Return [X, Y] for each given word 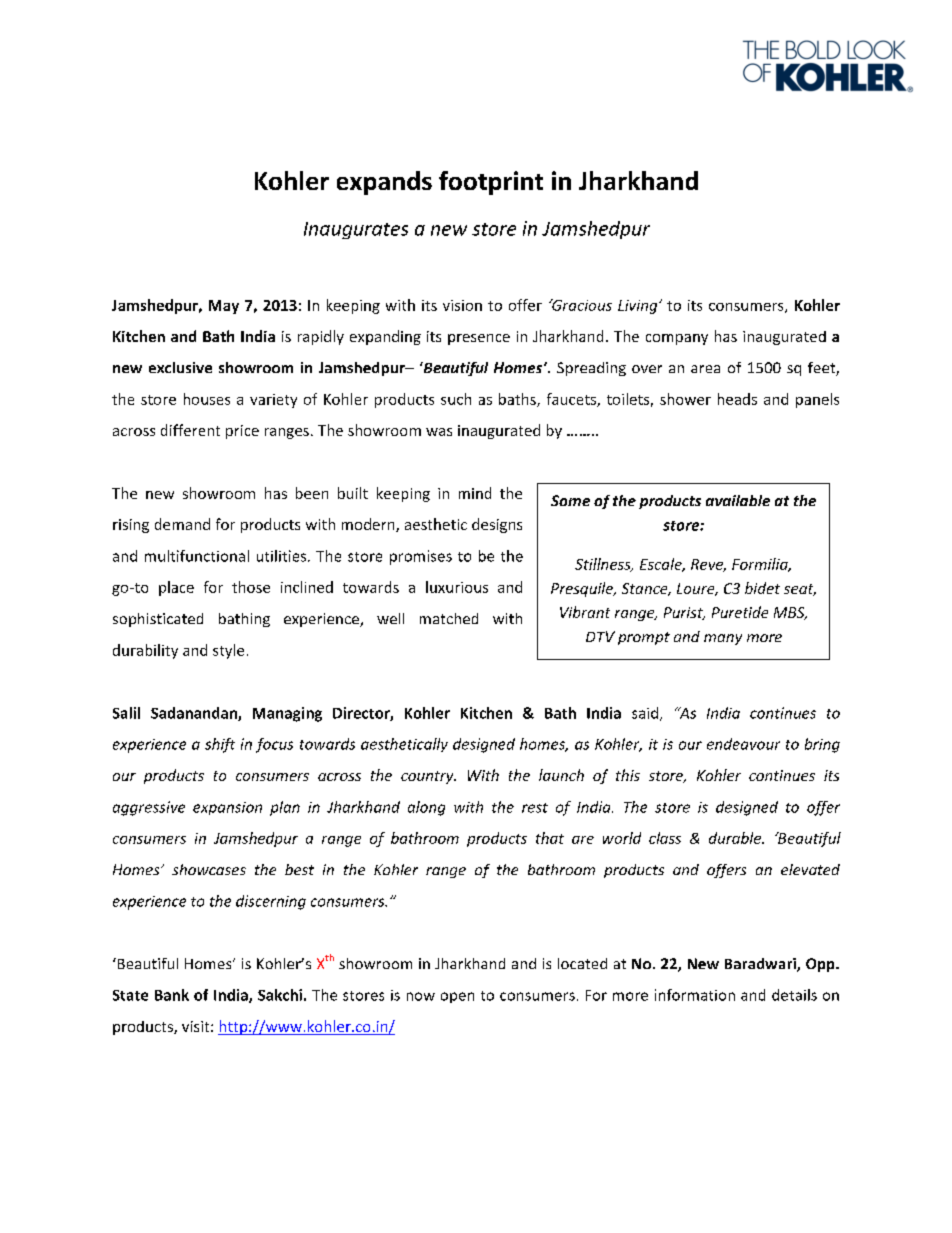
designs [497, 525]
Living [639, 307]
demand [182, 524]
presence [479, 339]
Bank [172, 995]
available [738, 500]
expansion [227, 808]
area [705, 369]
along [426, 808]
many [723, 639]
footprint [491, 183]
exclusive [180, 367]
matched [449, 618]
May [224, 307]
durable [736, 838]
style [228, 651]
